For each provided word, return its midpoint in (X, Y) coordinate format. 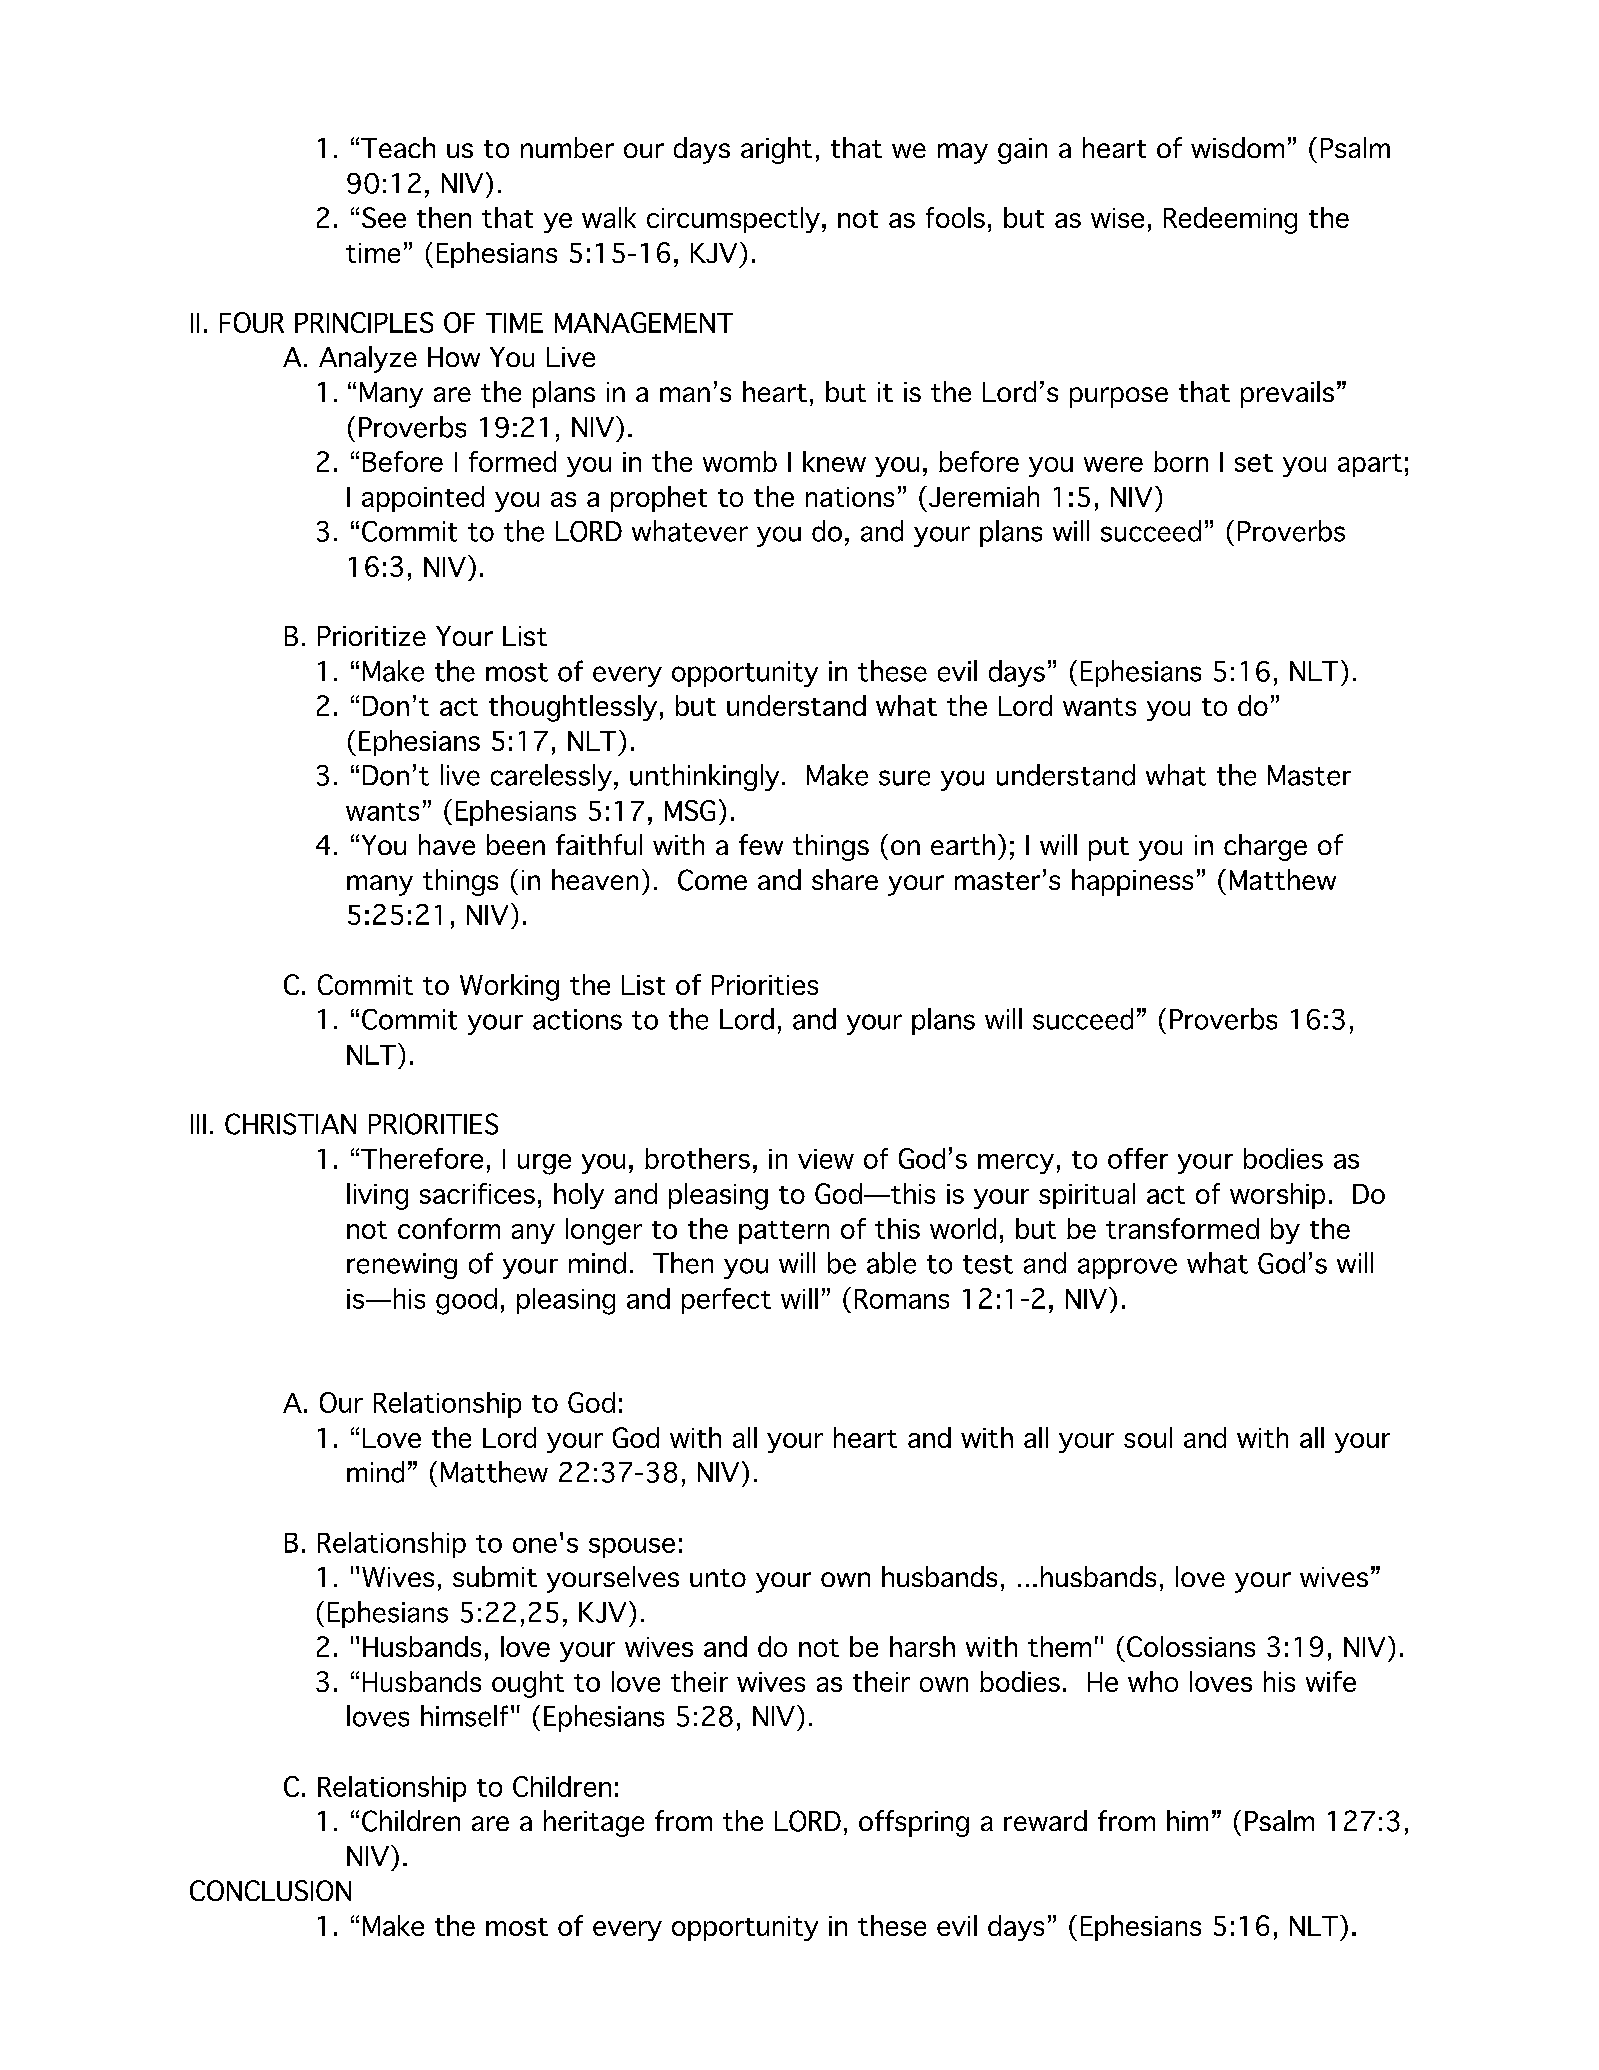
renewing (402, 1266)
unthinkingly (704, 777)
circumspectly (733, 220)
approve (1127, 1268)
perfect (726, 1301)
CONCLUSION (270, 1890)
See (384, 217)
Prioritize (372, 636)
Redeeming (1230, 220)
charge (1265, 847)
